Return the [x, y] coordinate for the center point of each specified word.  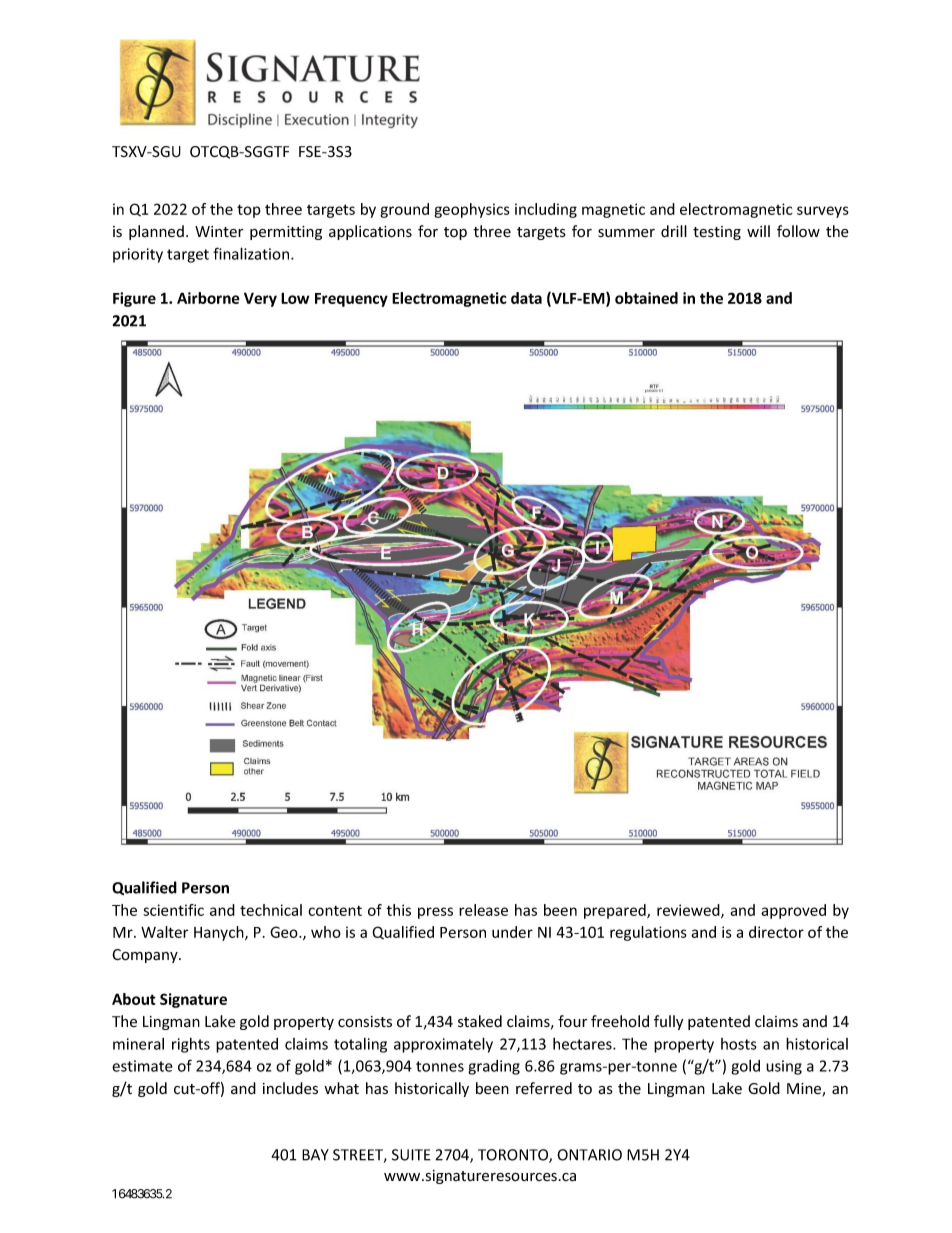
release [483, 910]
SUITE [411, 1155]
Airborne [208, 298]
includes [290, 1088]
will [758, 231]
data [526, 298]
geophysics [472, 210]
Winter [219, 232]
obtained [646, 298]
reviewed [689, 911]
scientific [173, 910]
